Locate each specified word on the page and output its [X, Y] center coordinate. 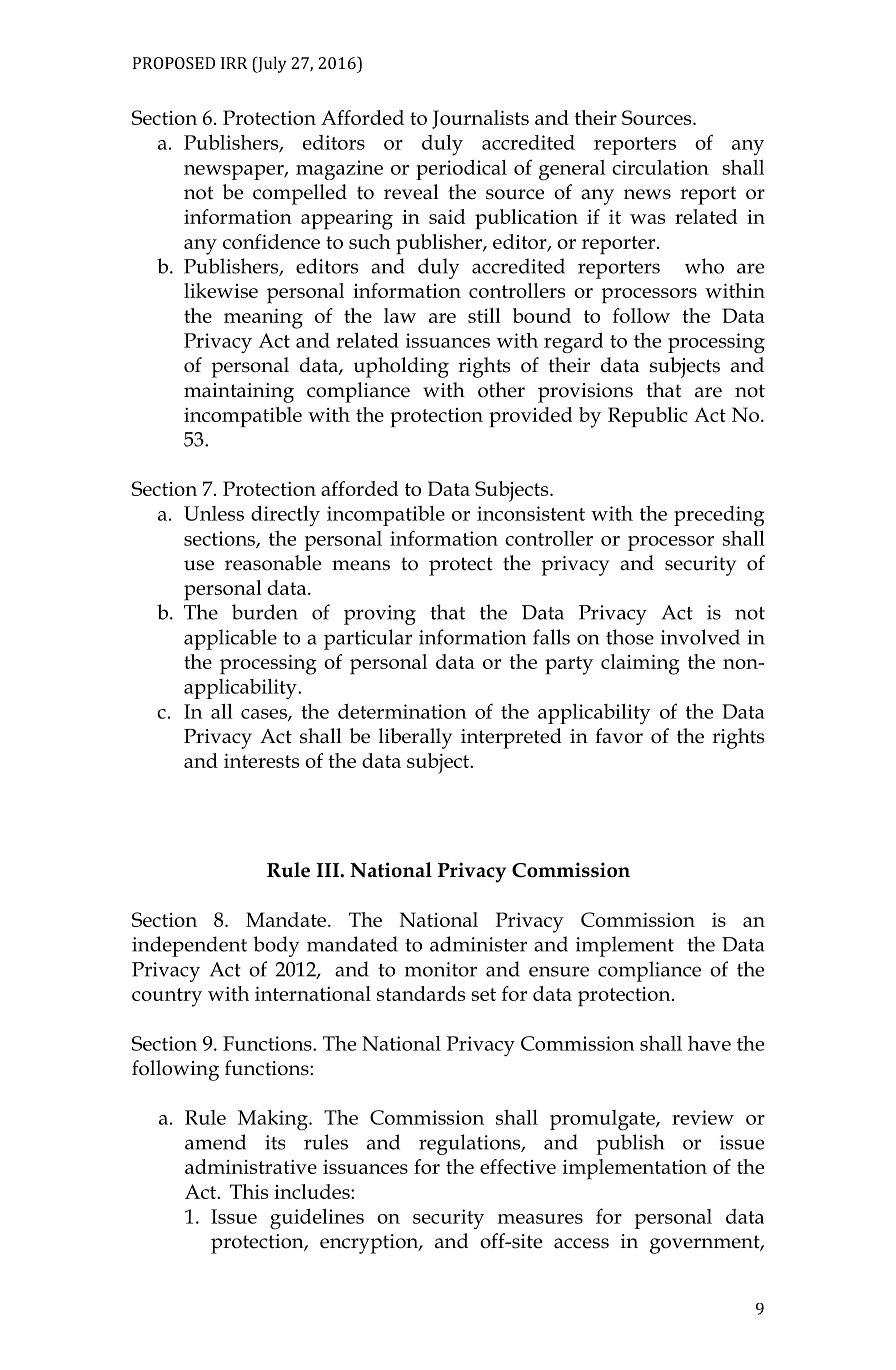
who [704, 266]
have [709, 1043]
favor [619, 736]
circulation [660, 167]
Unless [214, 513]
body [276, 946]
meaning [263, 318]
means [361, 565]
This [249, 1191]
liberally [415, 738]
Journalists [480, 119]
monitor [441, 969]
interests [261, 760]
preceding [719, 516]
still [484, 315]
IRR [234, 63]
